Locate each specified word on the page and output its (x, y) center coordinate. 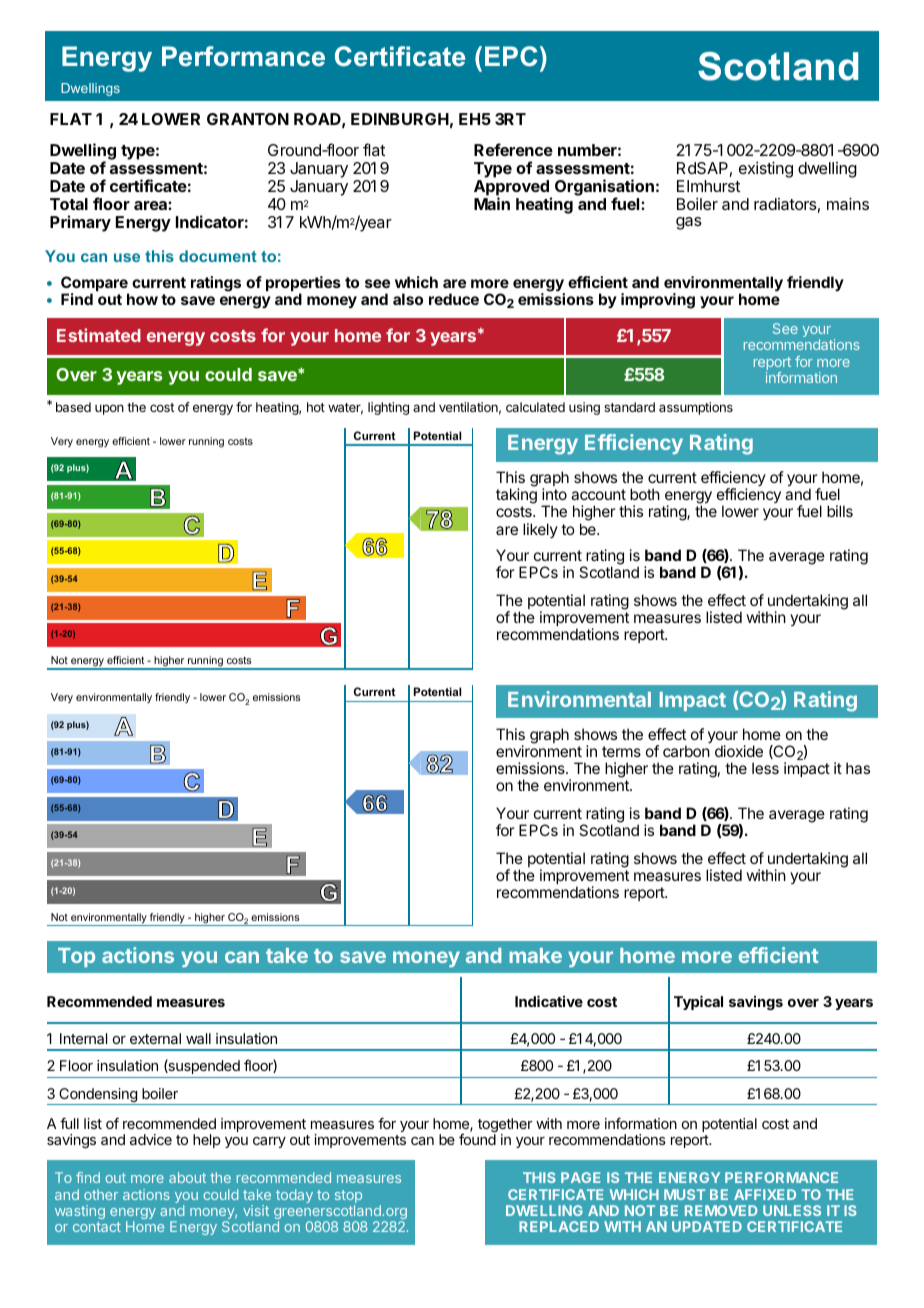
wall (198, 1038)
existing (766, 170)
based (73, 407)
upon (109, 409)
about (187, 1177)
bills (840, 511)
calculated (535, 407)
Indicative (549, 1001)
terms (621, 751)
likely (540, 530)
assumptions (696, 408)
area (151, 205)
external (155, 1038)
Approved (512, 189)
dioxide (739, 751)
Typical (698, 1002)
